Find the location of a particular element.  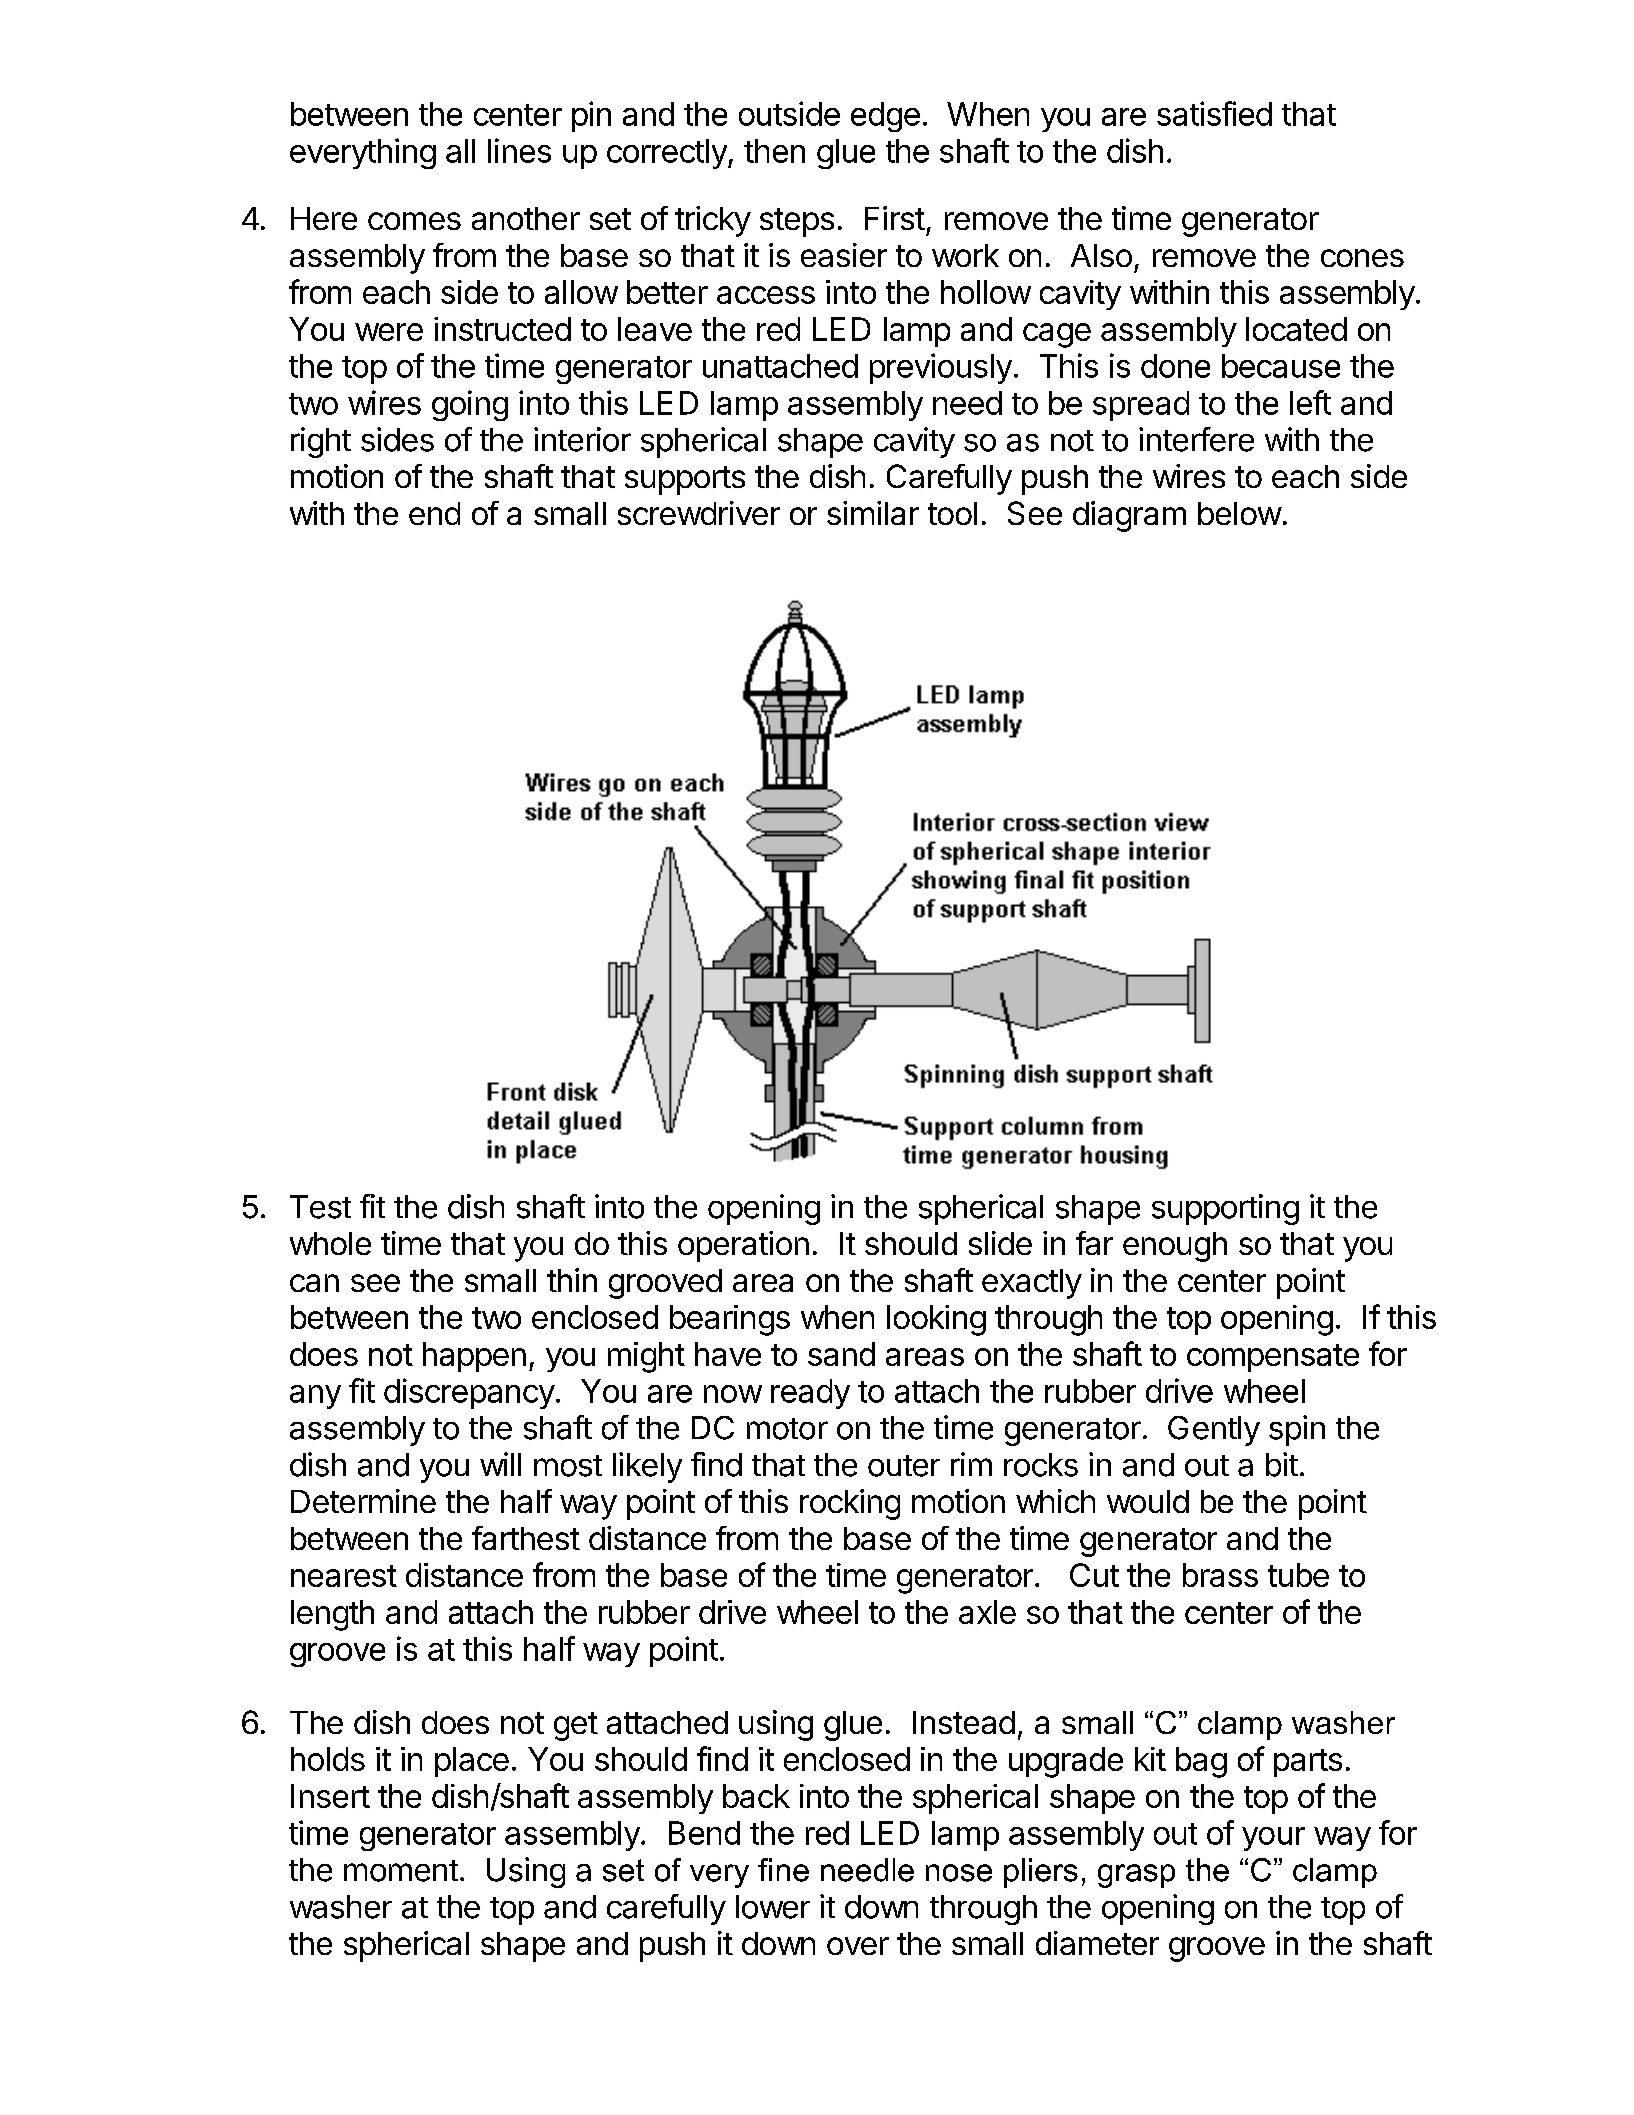

below is located at coordinates (1240, 513).
